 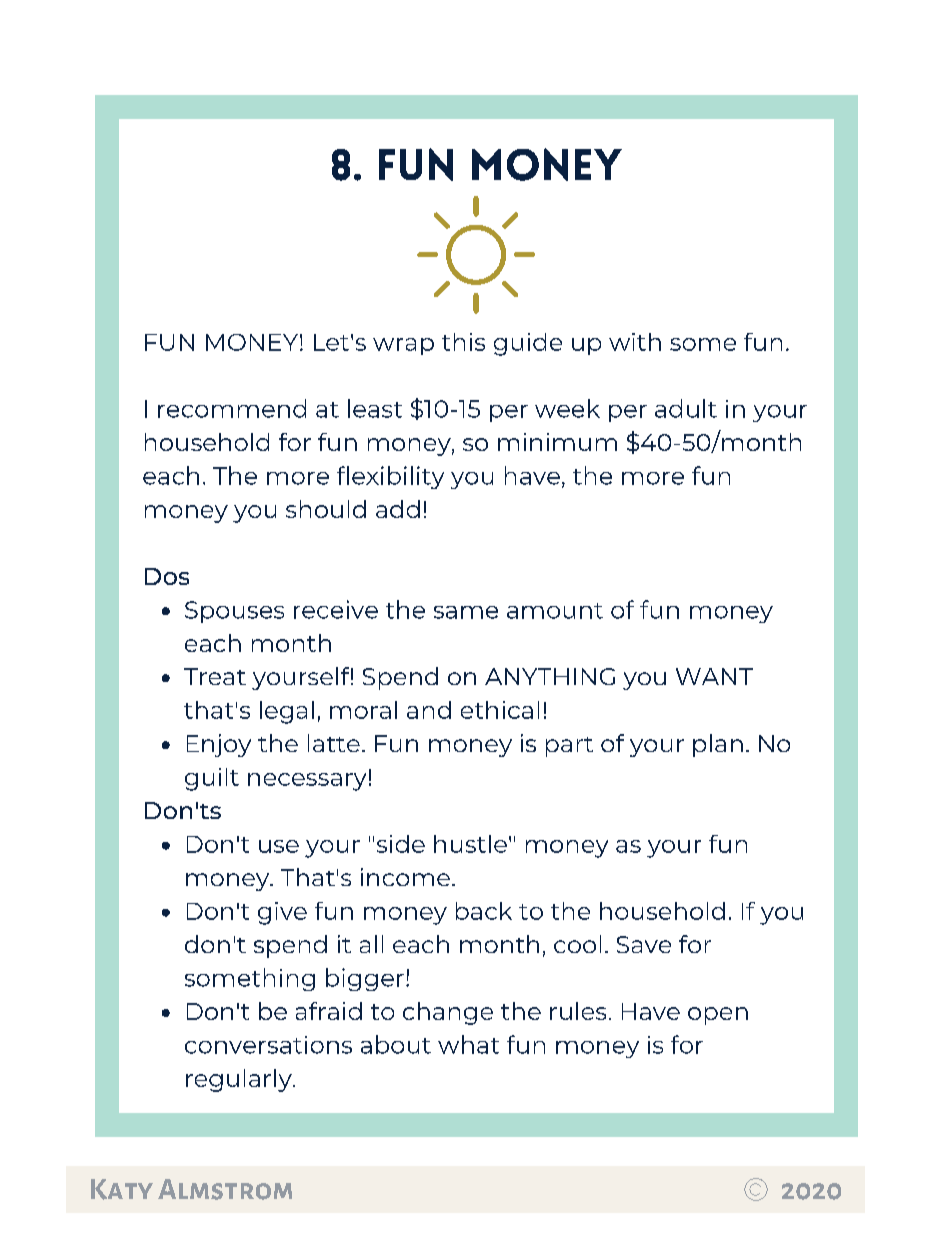 What do you see at coordinates (398, 509) in the page?
I see `add` at bounding box center [398, 509].
